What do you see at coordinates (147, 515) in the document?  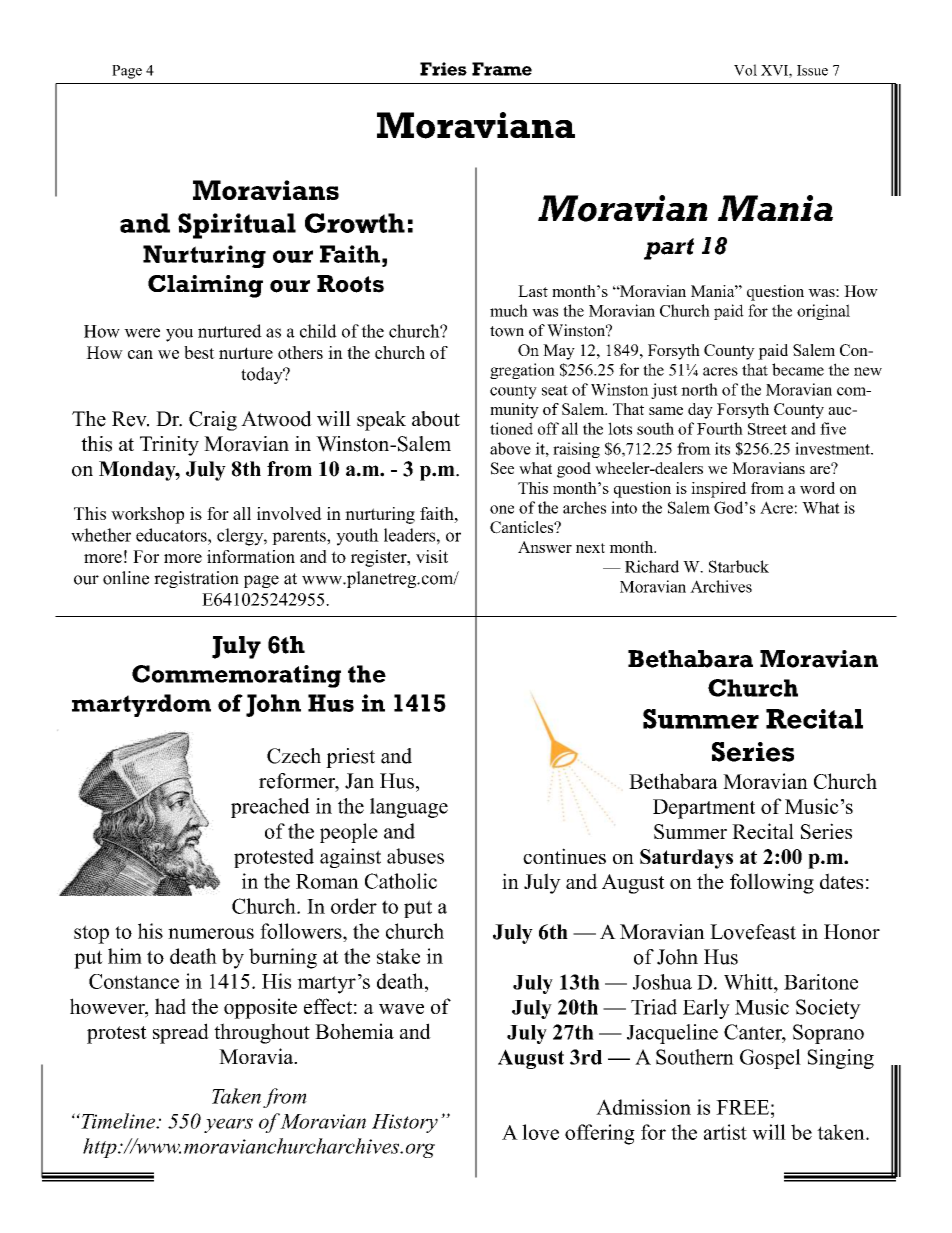 I see `workshop` at bounding box center [147, 515].
